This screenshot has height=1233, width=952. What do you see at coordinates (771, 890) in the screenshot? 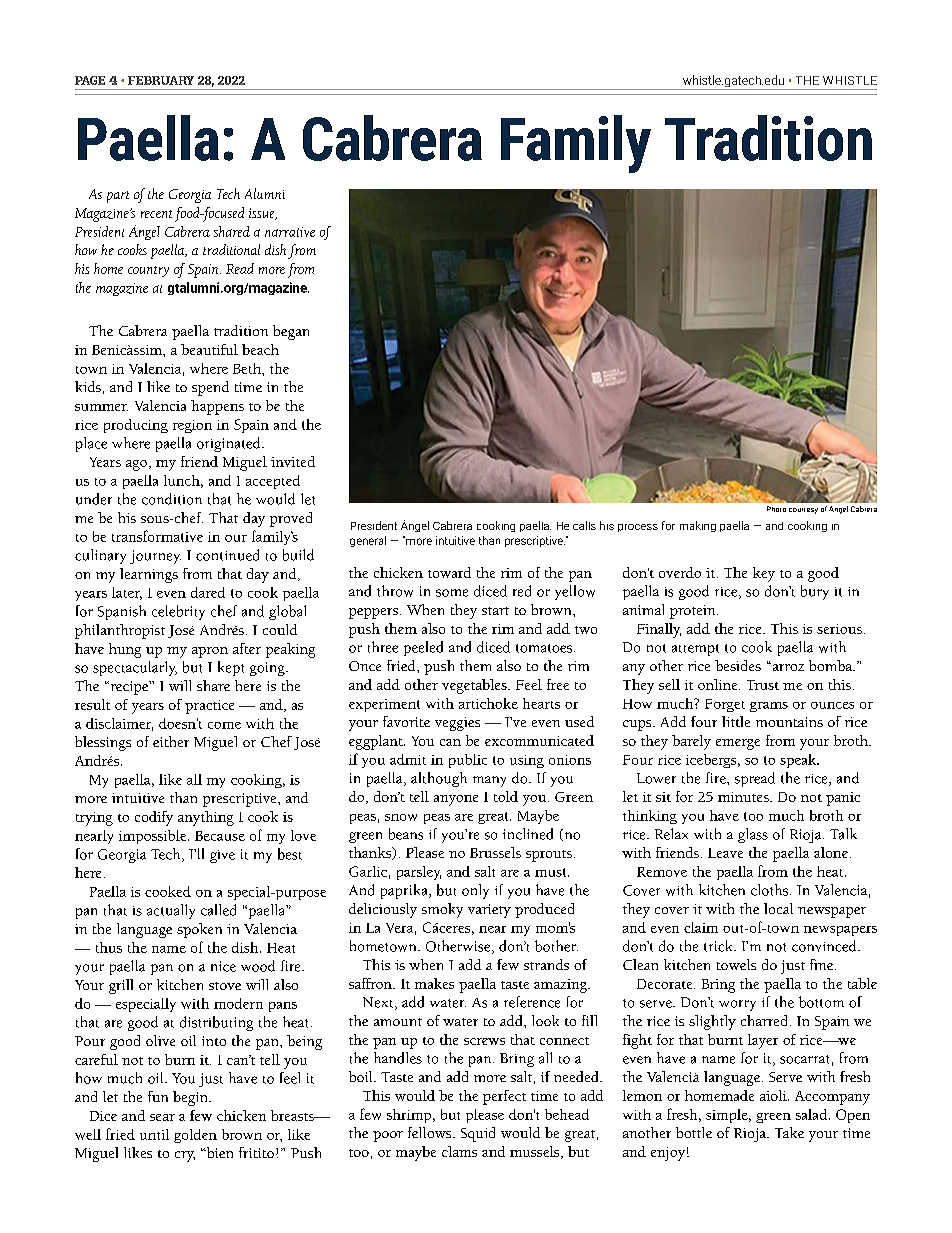
I see `cloths` at bounding box center [771, 890].
